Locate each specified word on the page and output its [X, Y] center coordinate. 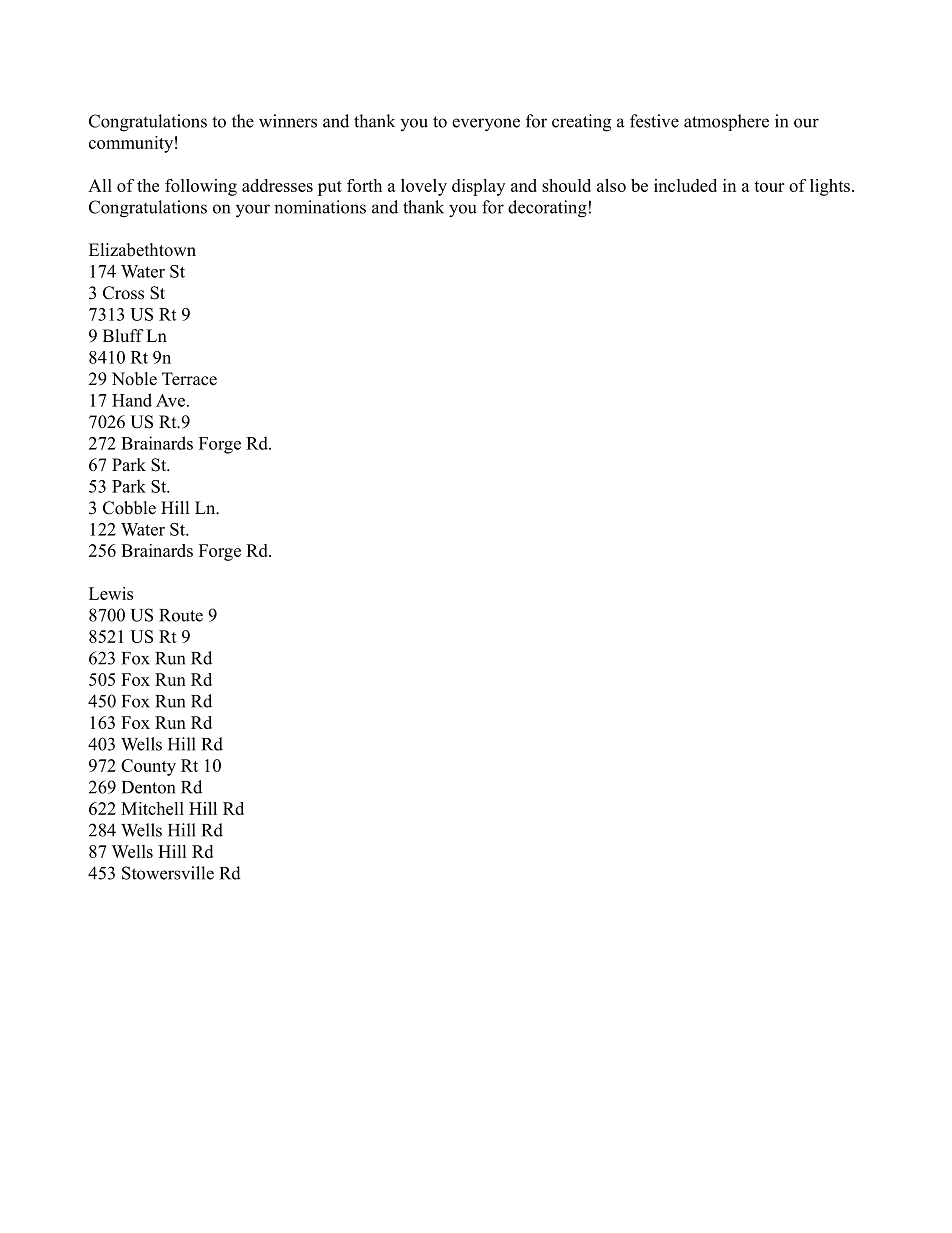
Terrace [189, 379]
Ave [170, 400]
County [148, 767]
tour [769, 186]
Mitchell [152, 808]
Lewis [111, 593]
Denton [148, 787]
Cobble [129, 508]
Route [181, 615]
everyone [486, 125]
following [201, 187]
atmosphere [726, 122]
